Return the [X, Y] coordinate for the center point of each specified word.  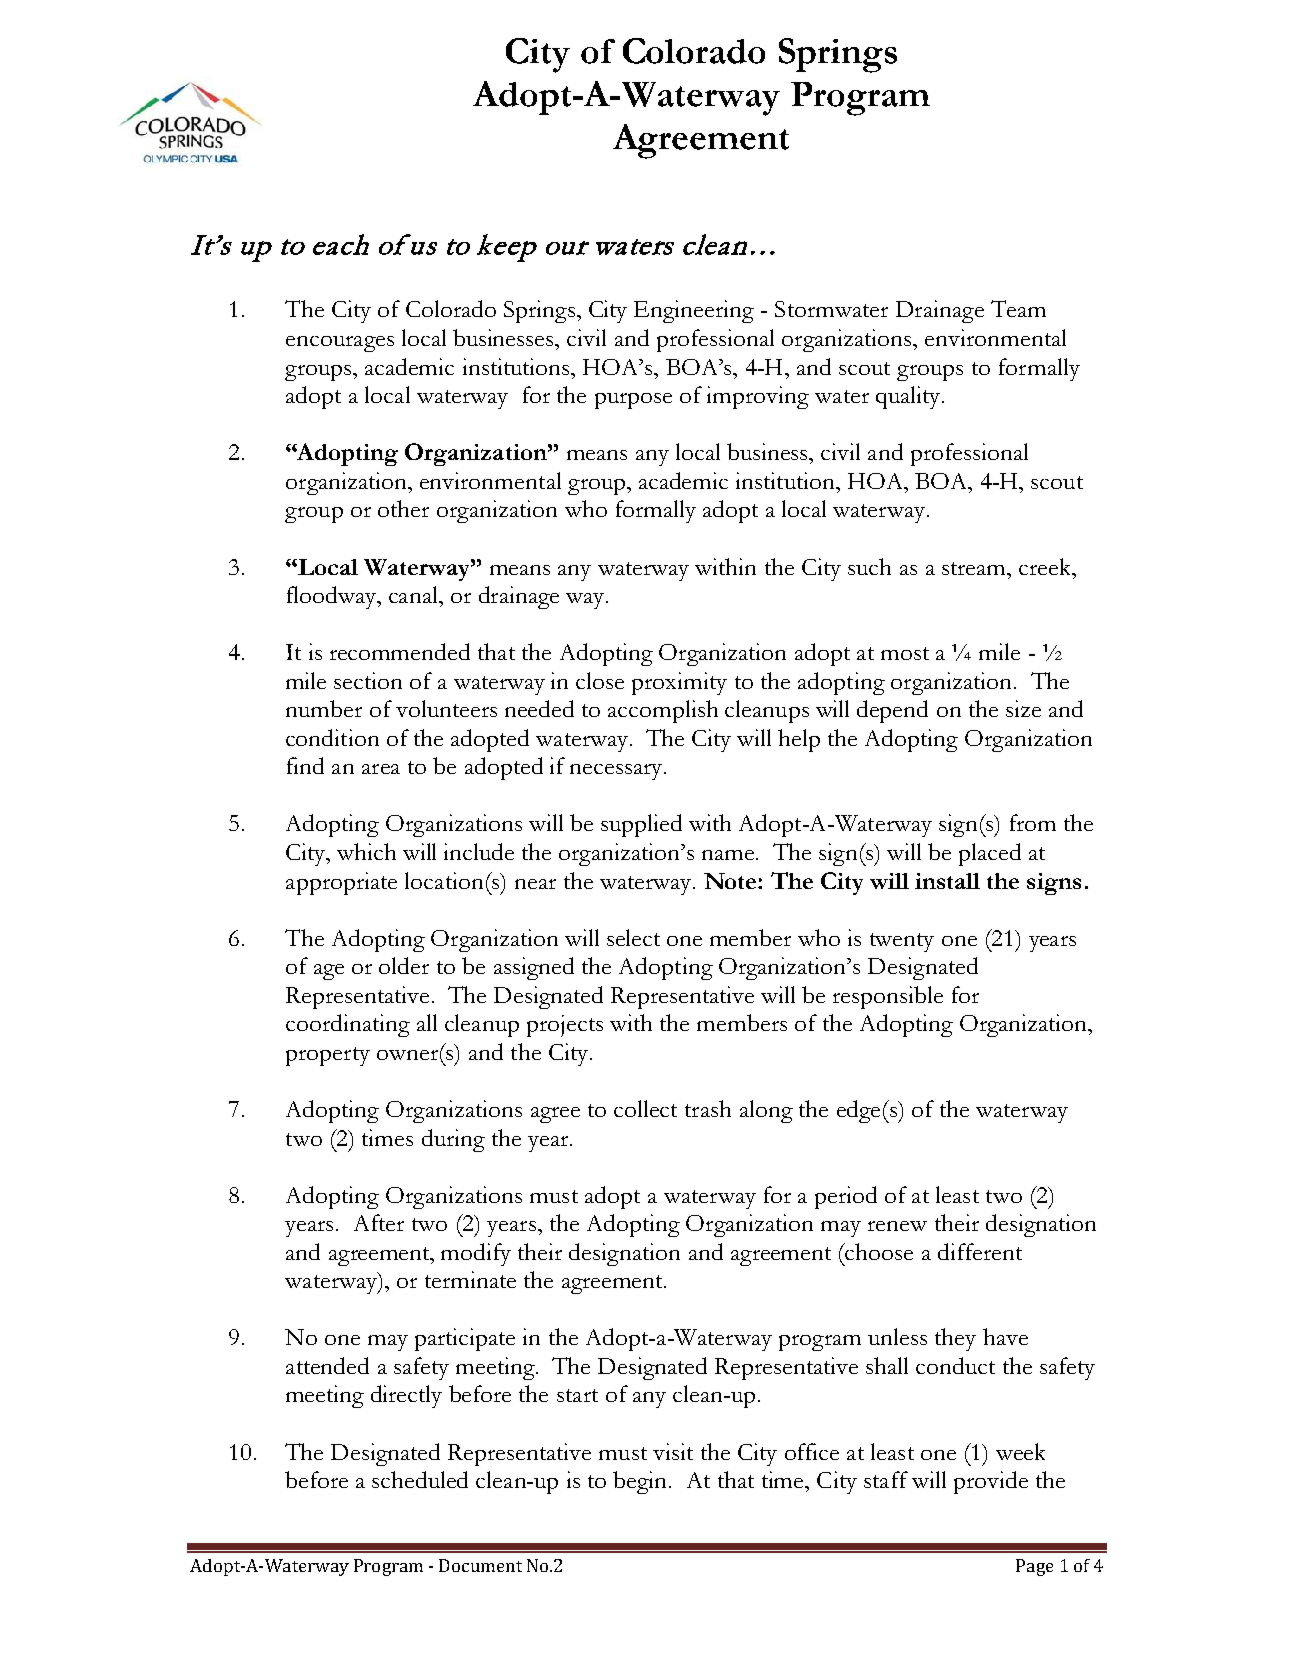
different [980, 1251]
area [381, 769]
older [404, 965]
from [1033, 822]
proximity [679, 683]
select [633, 937]
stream [975, 568]
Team [1018, 308]
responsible [888, 997]
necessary [617, 772]
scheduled [420, 1479]
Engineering [694, 311]
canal [414, 594]
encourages [340, 344]
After [379, 1222]
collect [645, 1108]
